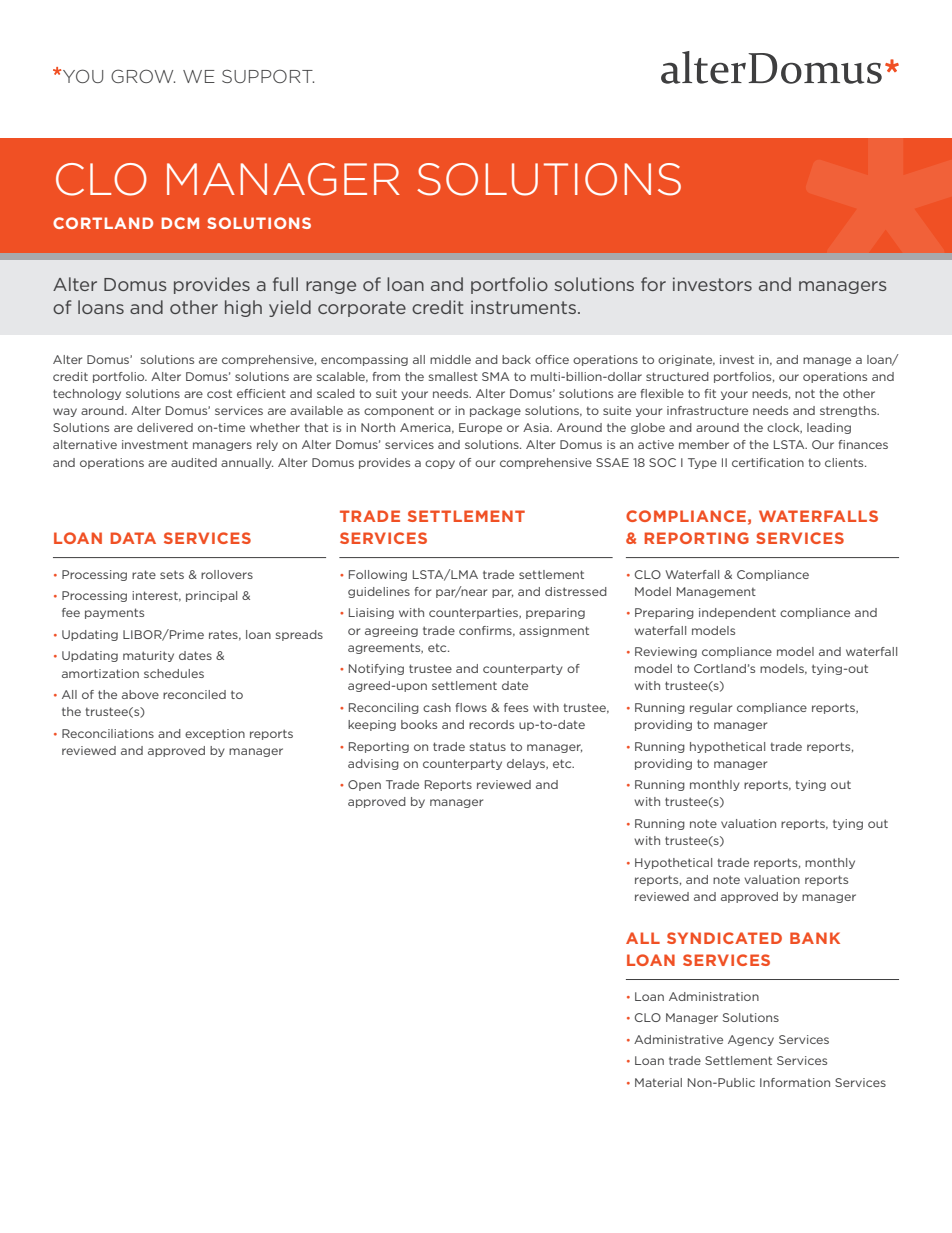 This document has height=1233, width=952. Describe the element at coordinates (480, 428) in the document. I see `Europe` at that location.
